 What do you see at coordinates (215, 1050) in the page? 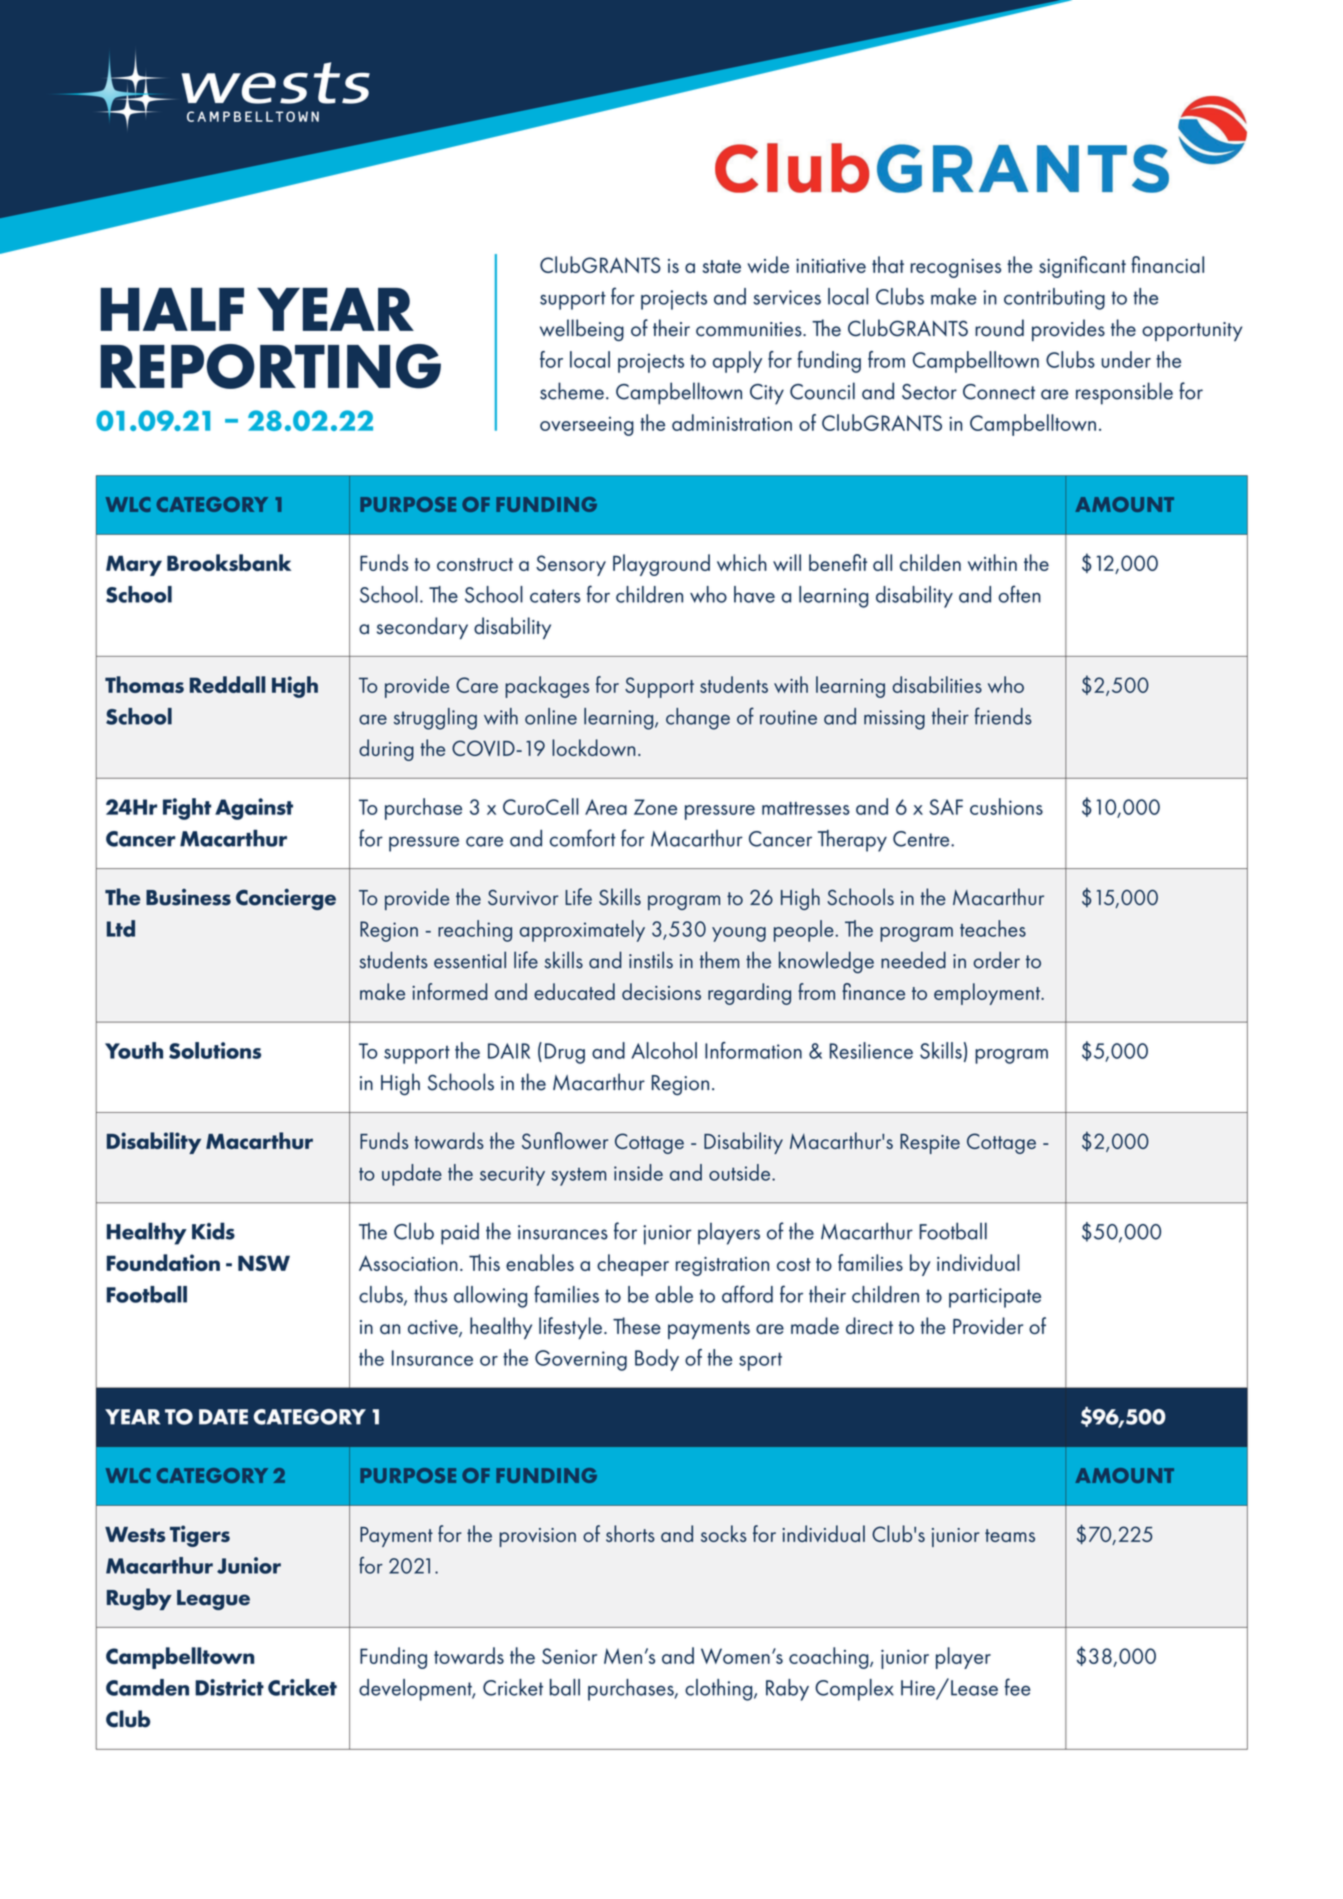
I see `Solutions` at bounding box center [215, 1050].
